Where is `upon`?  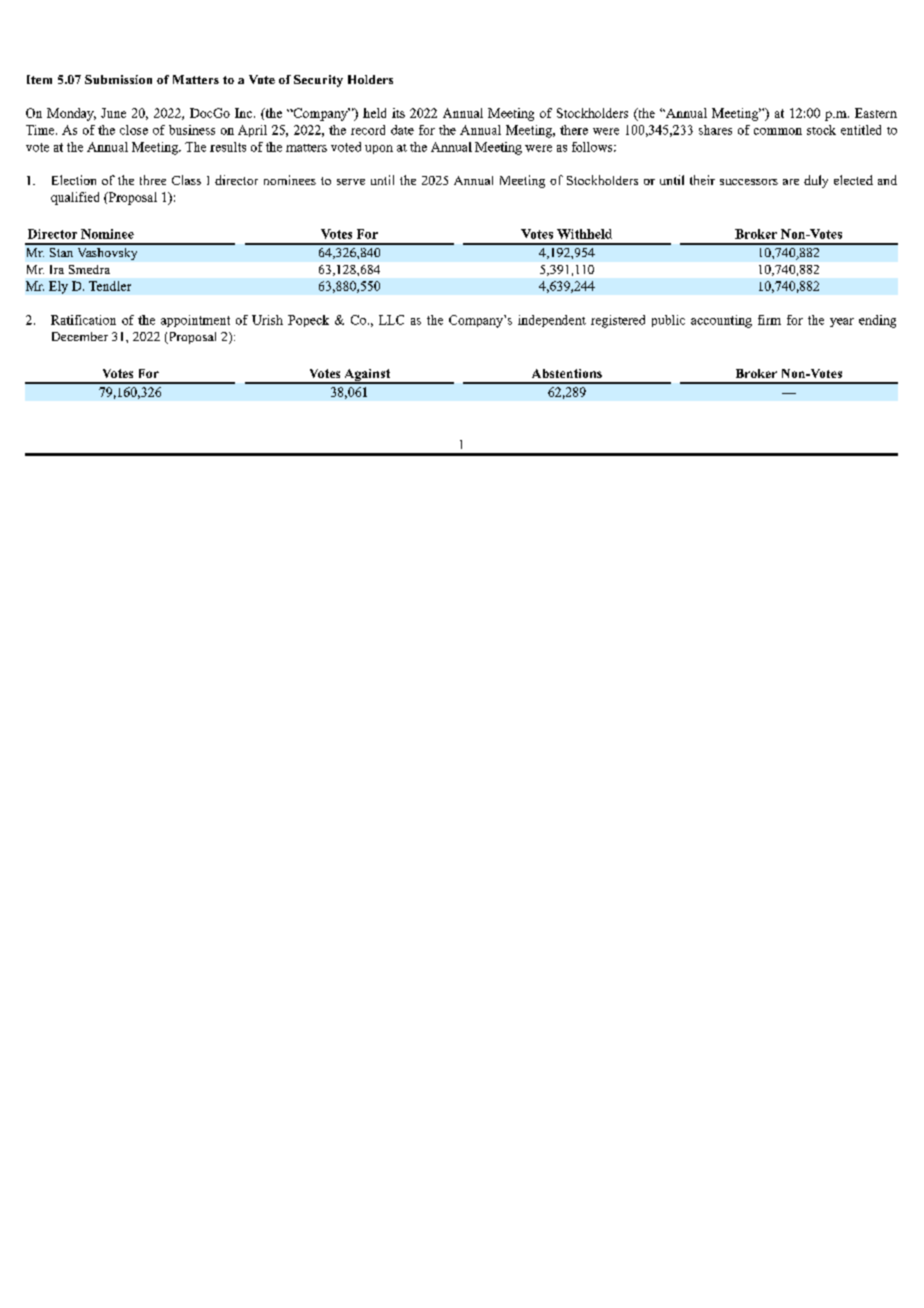
upon is located at coordinates (379, 149).
